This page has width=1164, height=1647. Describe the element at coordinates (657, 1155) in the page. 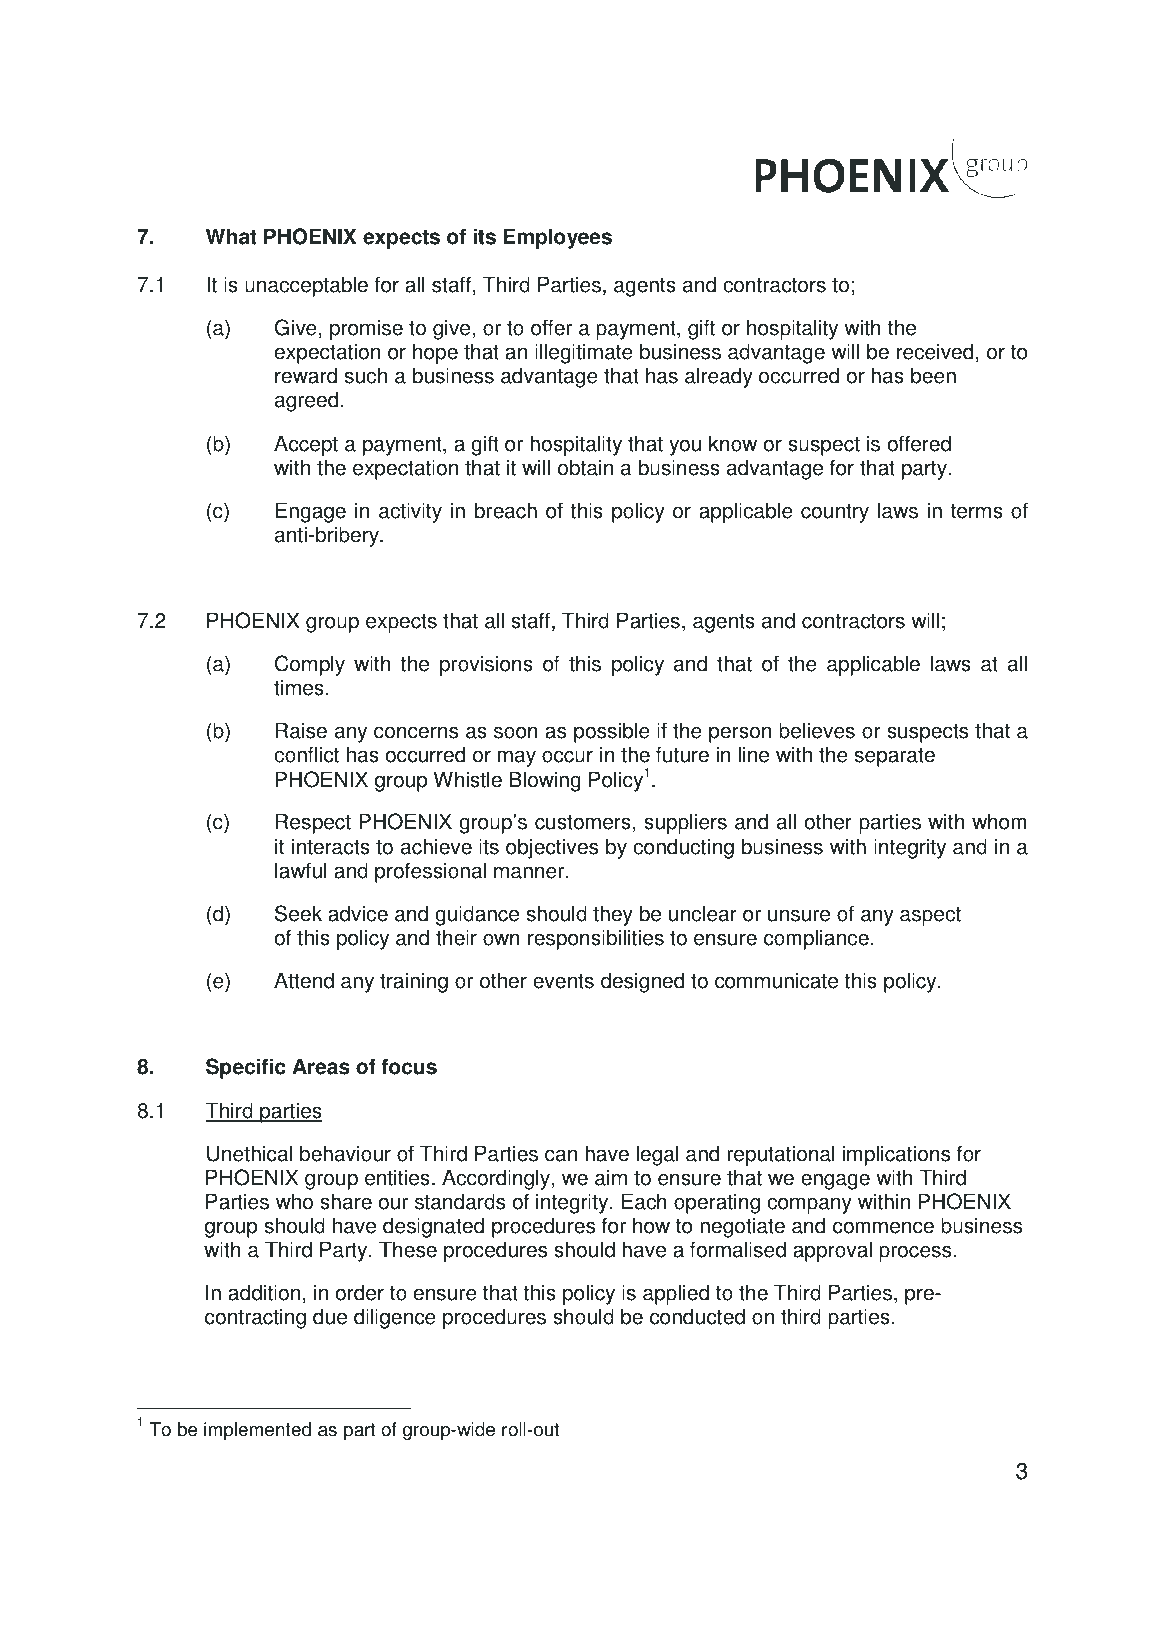

I see `legal` at that location.
